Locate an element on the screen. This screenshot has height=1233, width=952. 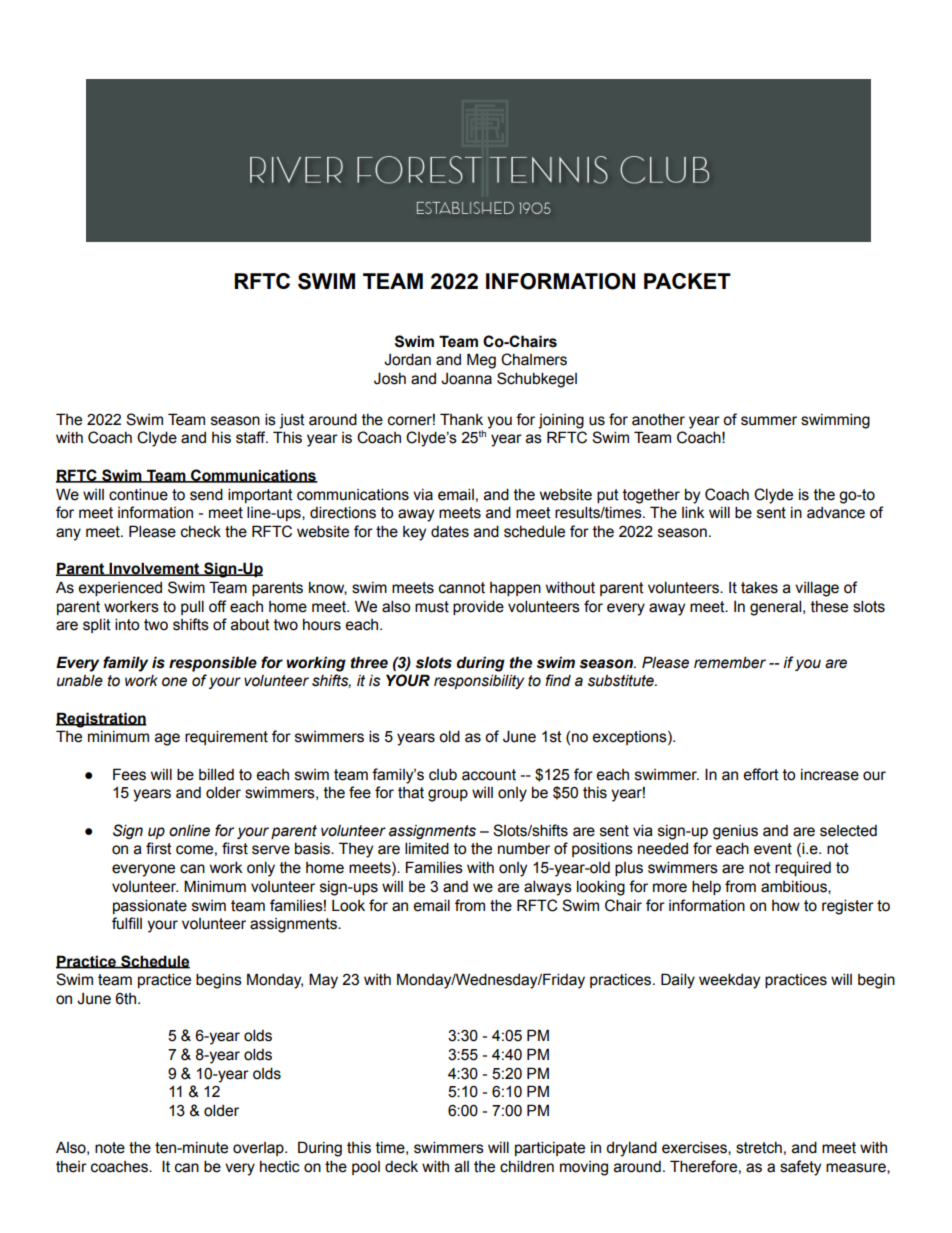
just is located at coordinates (292, 421).
